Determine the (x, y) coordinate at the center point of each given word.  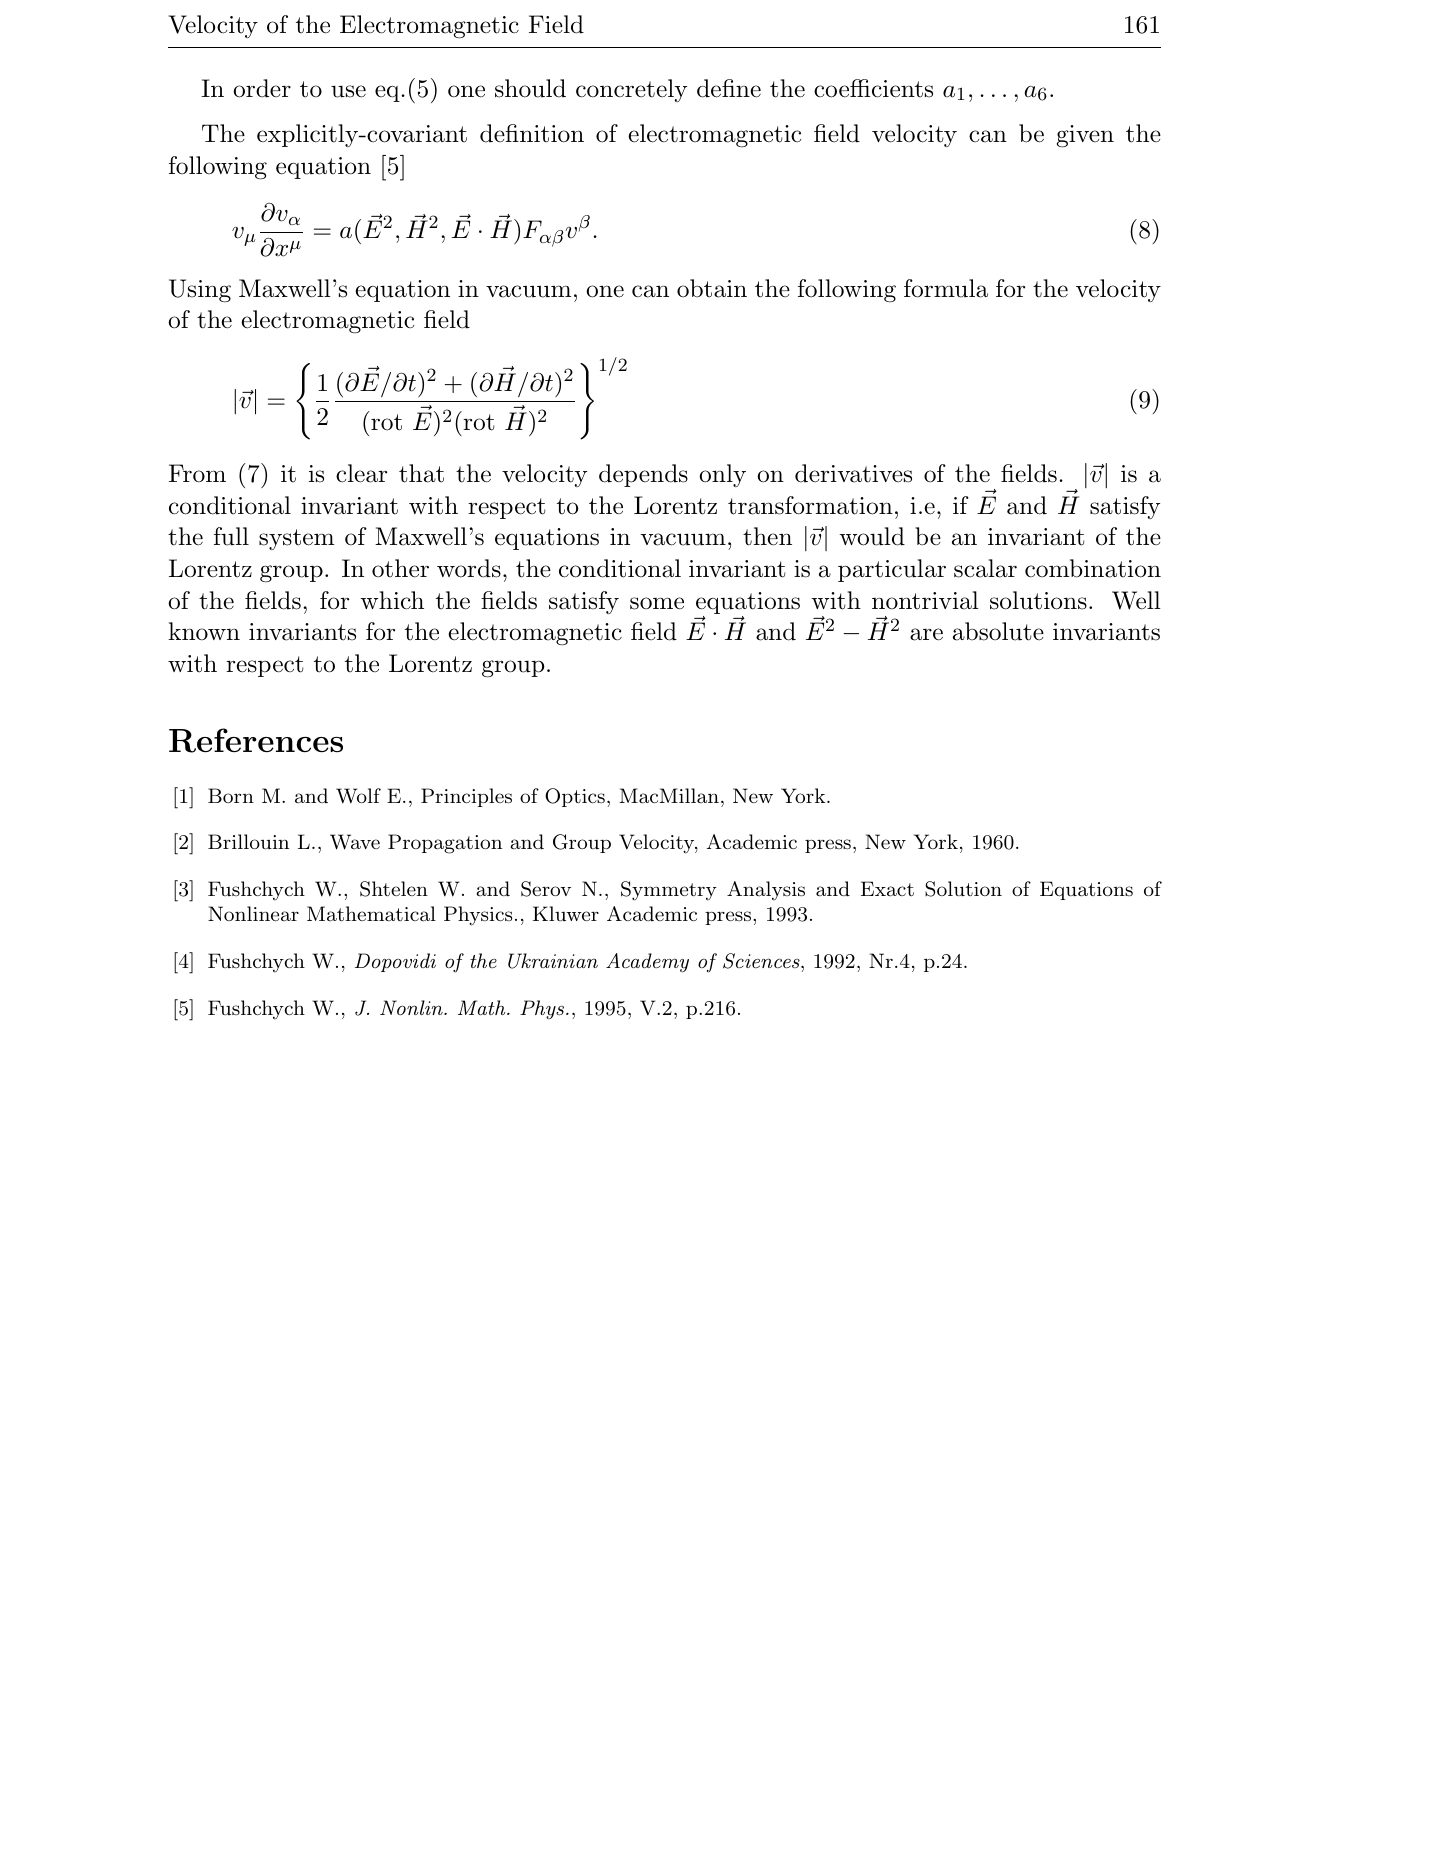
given (1085, 136)
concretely (631, 90)
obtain (712, 288)
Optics (575, 797)
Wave (355, 842)
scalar (985, 568)
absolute (998, 631)
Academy (647, 963)
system (296, 539)
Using (200, 291)
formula (946, 288)
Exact (887, 889)
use (348, 91)
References (256, 740)
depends (643, 475)
